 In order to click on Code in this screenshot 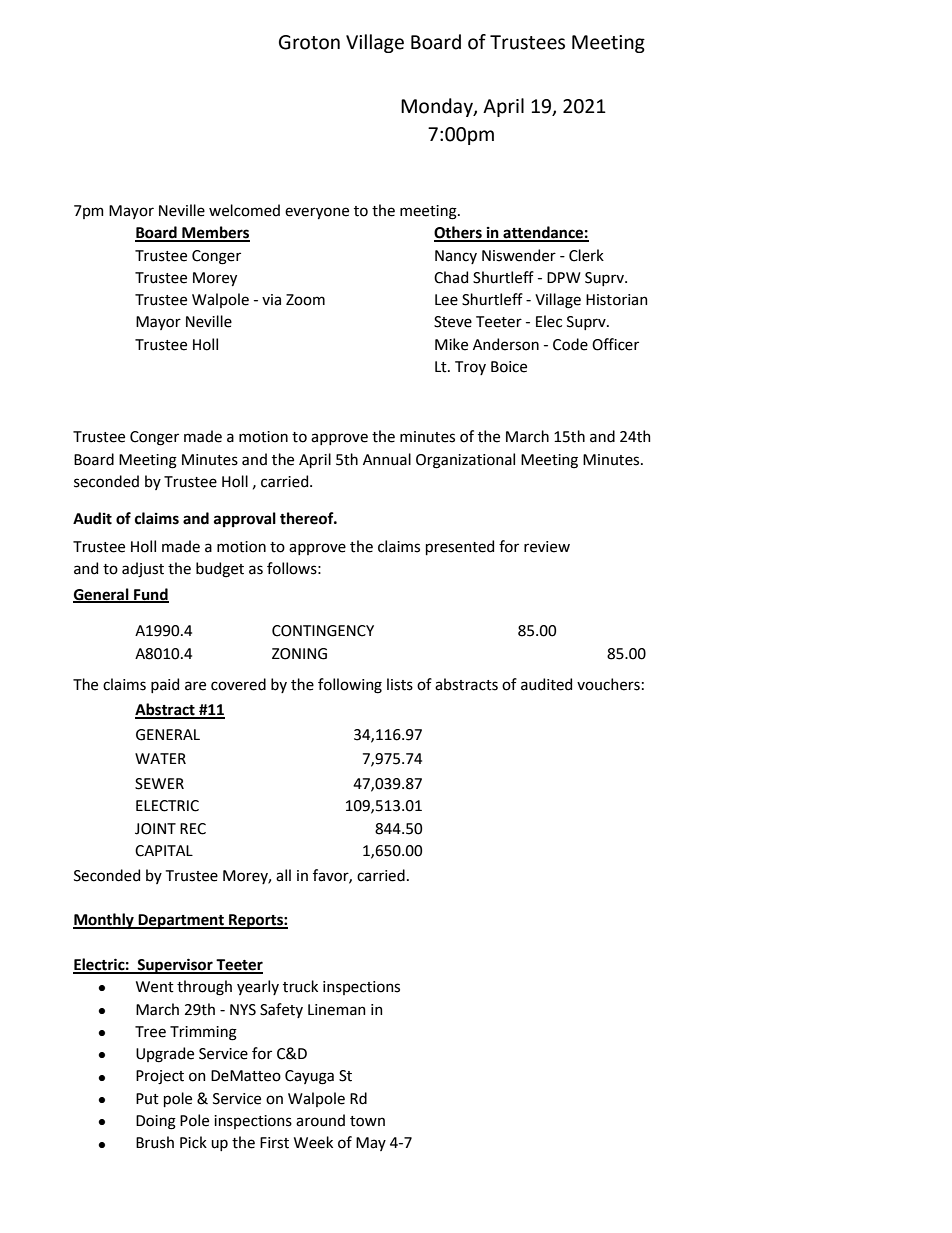, I will do `click(570, 344)`.
